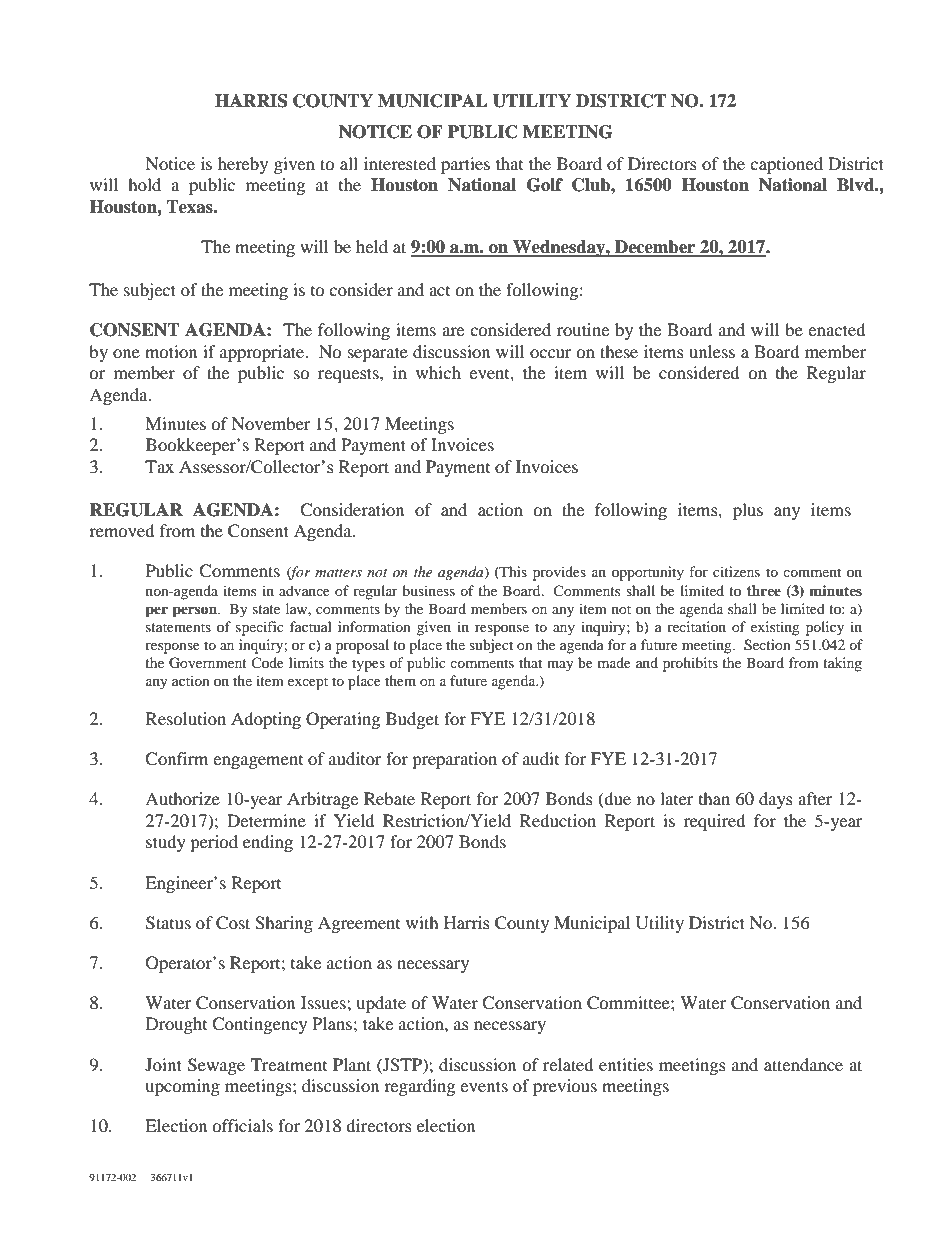 This page has width=952, height=1233. I want to click on captioned, so click(786, 165).
